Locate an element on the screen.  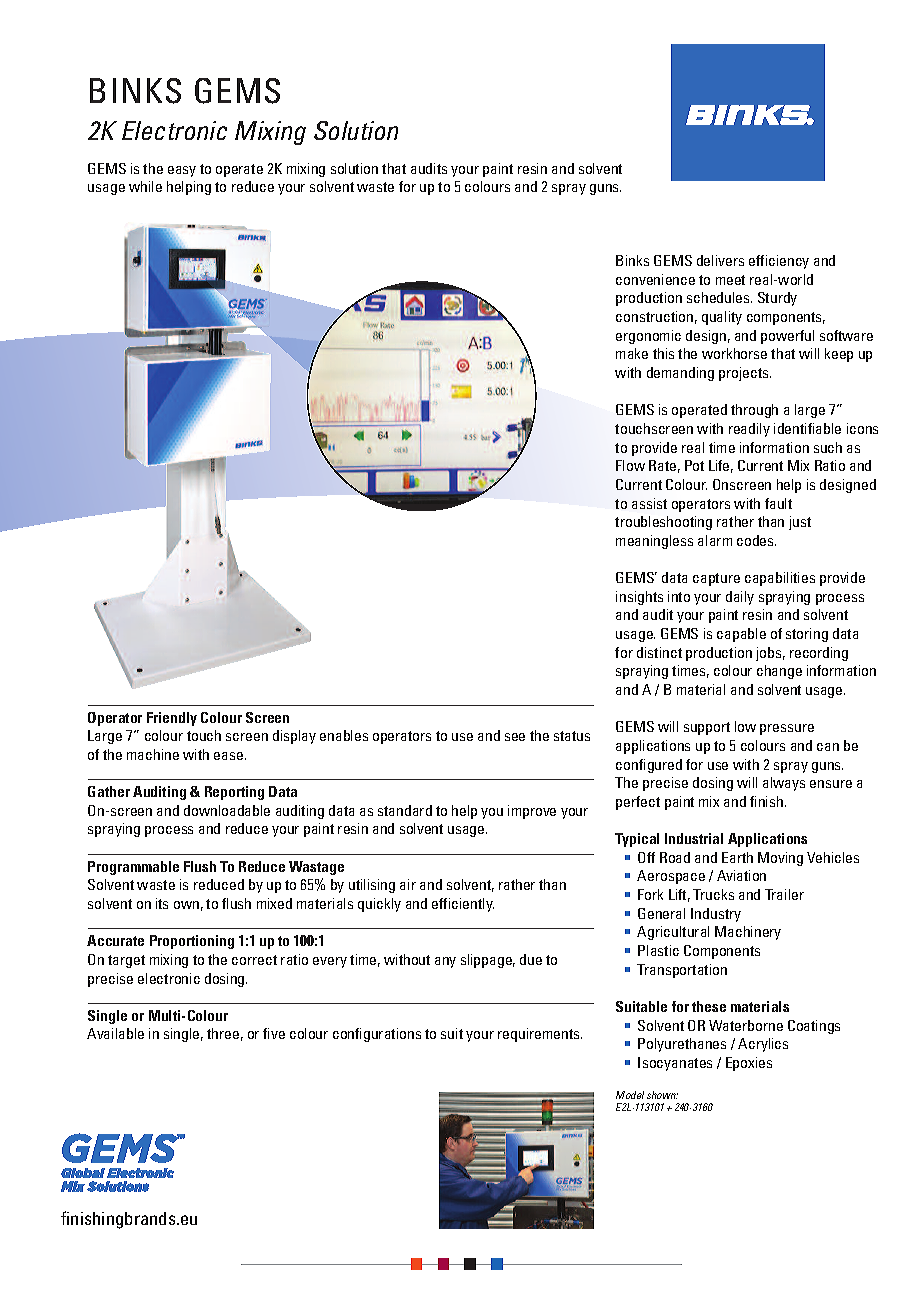
requirements is located at coordinates (540, 1035).
